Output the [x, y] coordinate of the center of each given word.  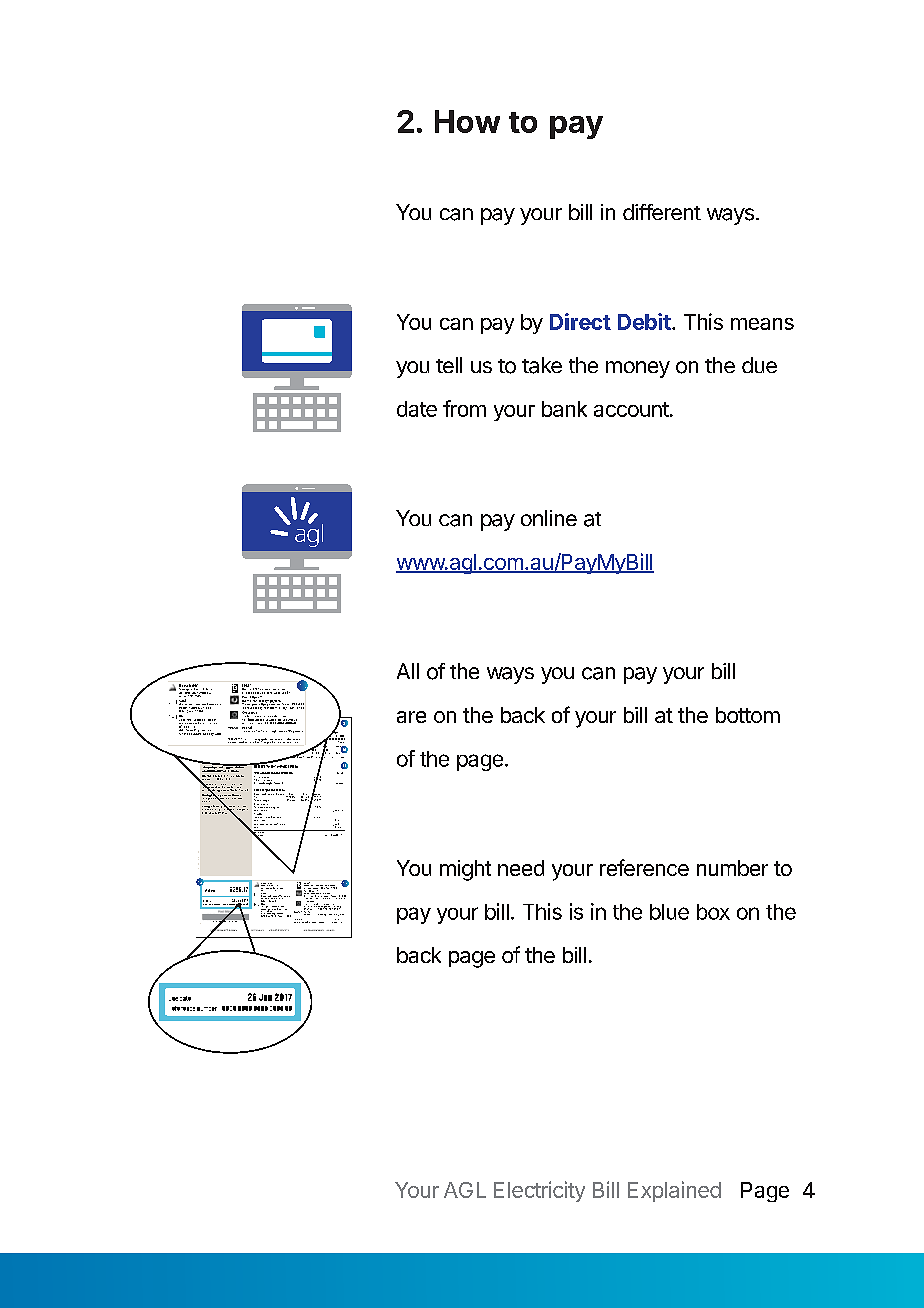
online [549, 518]
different [662, 212]
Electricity [539, 1191]
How [467, 121]
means [762, 324]
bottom [748, 715]
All [408, 671]
